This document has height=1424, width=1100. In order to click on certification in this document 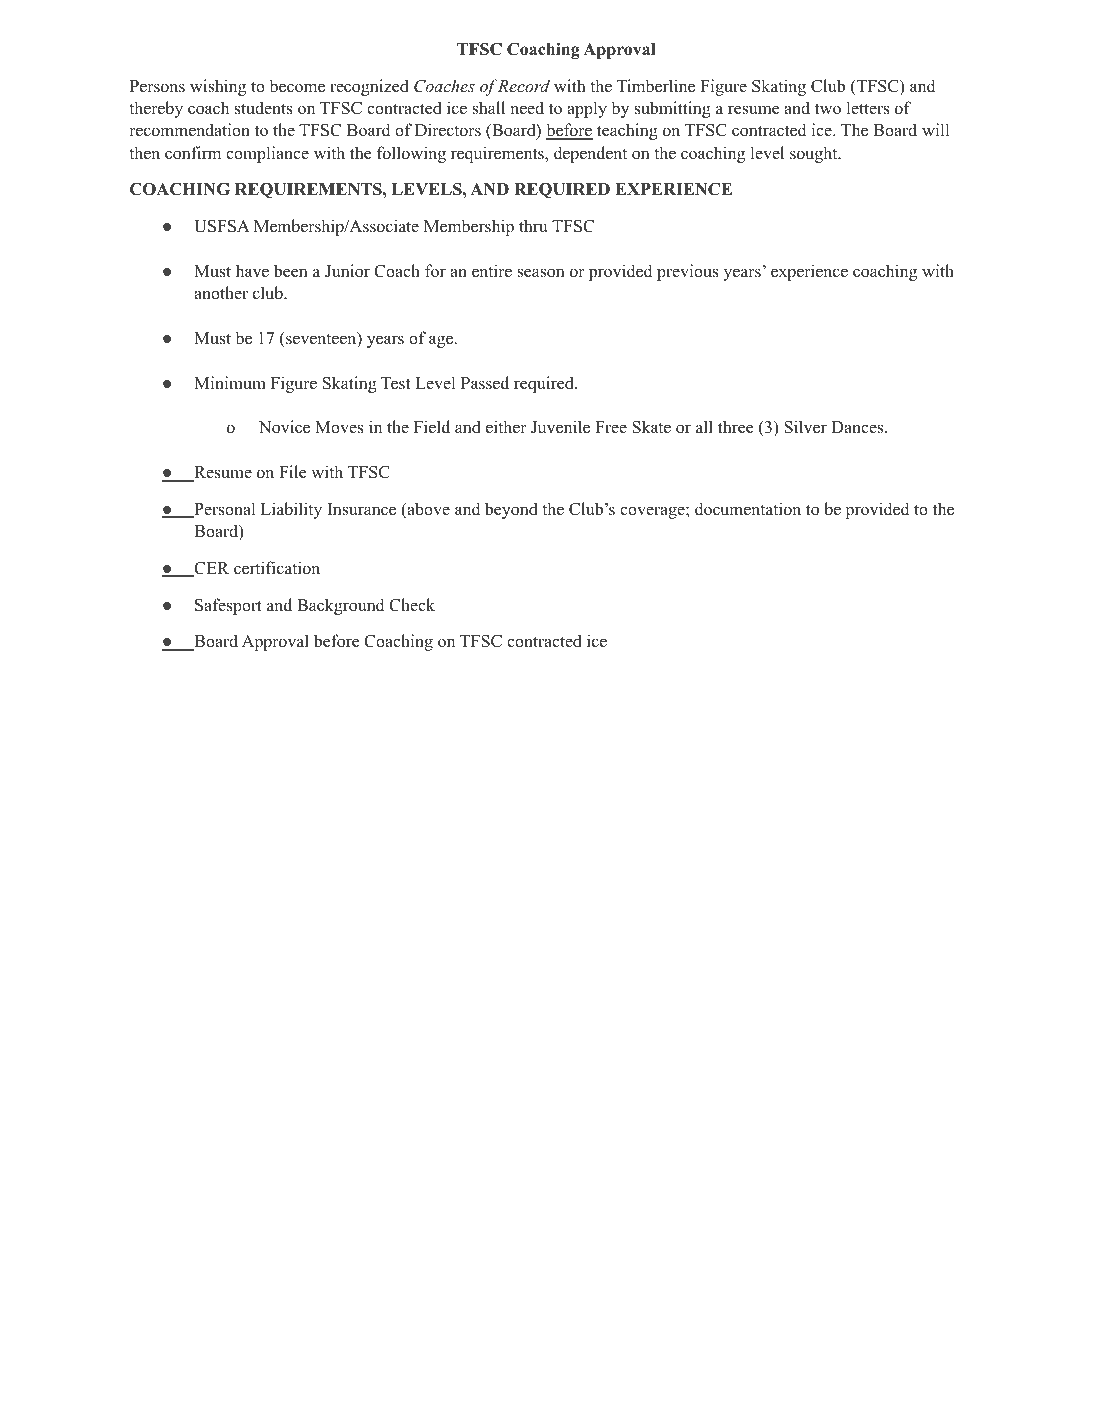, I will do `click(277, 568)`.
